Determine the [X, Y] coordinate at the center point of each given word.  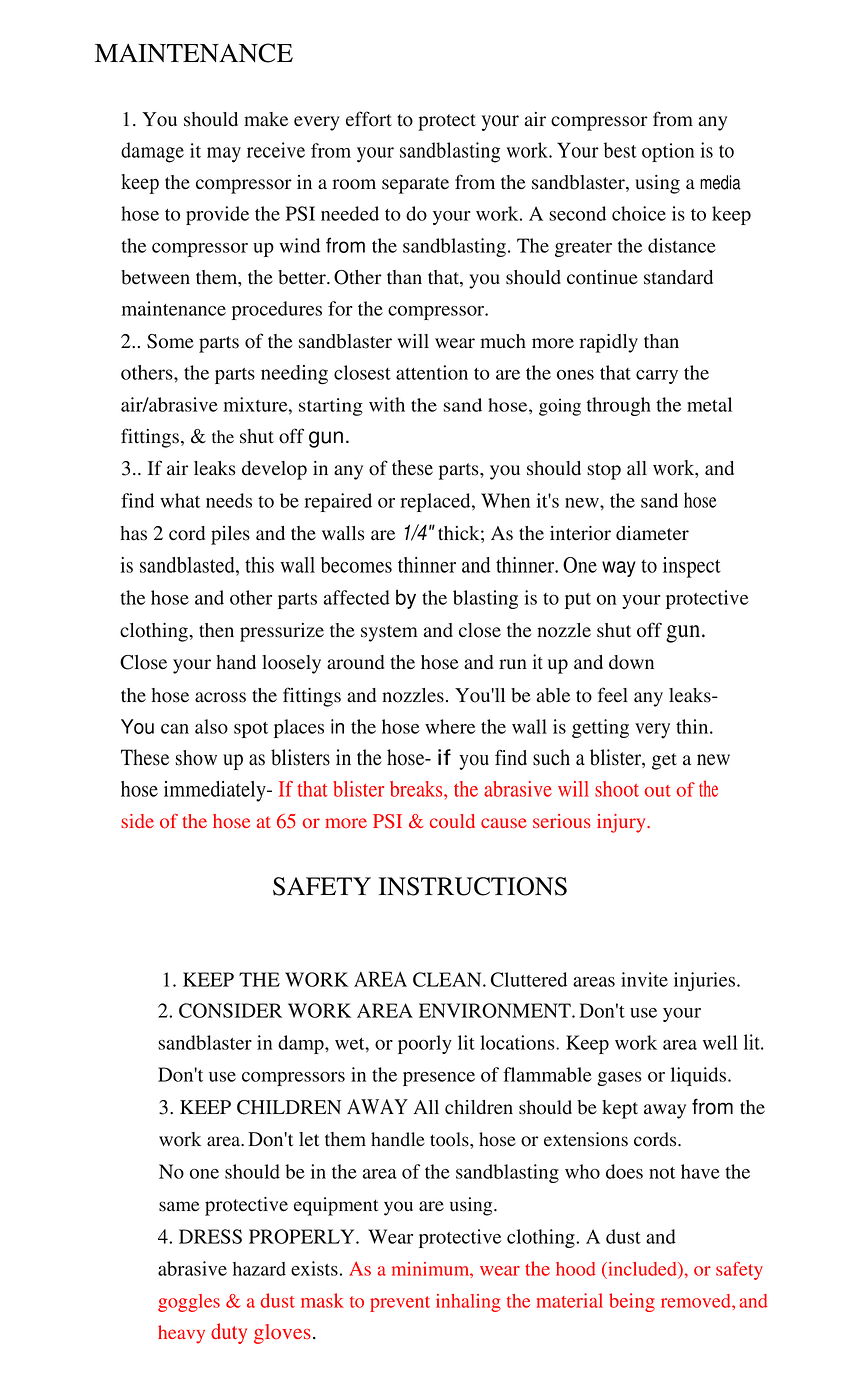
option [668, 152]
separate [415, 185]
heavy [181, 1334]
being [632, 1302]
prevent [400, 1304]
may [224, 155]
